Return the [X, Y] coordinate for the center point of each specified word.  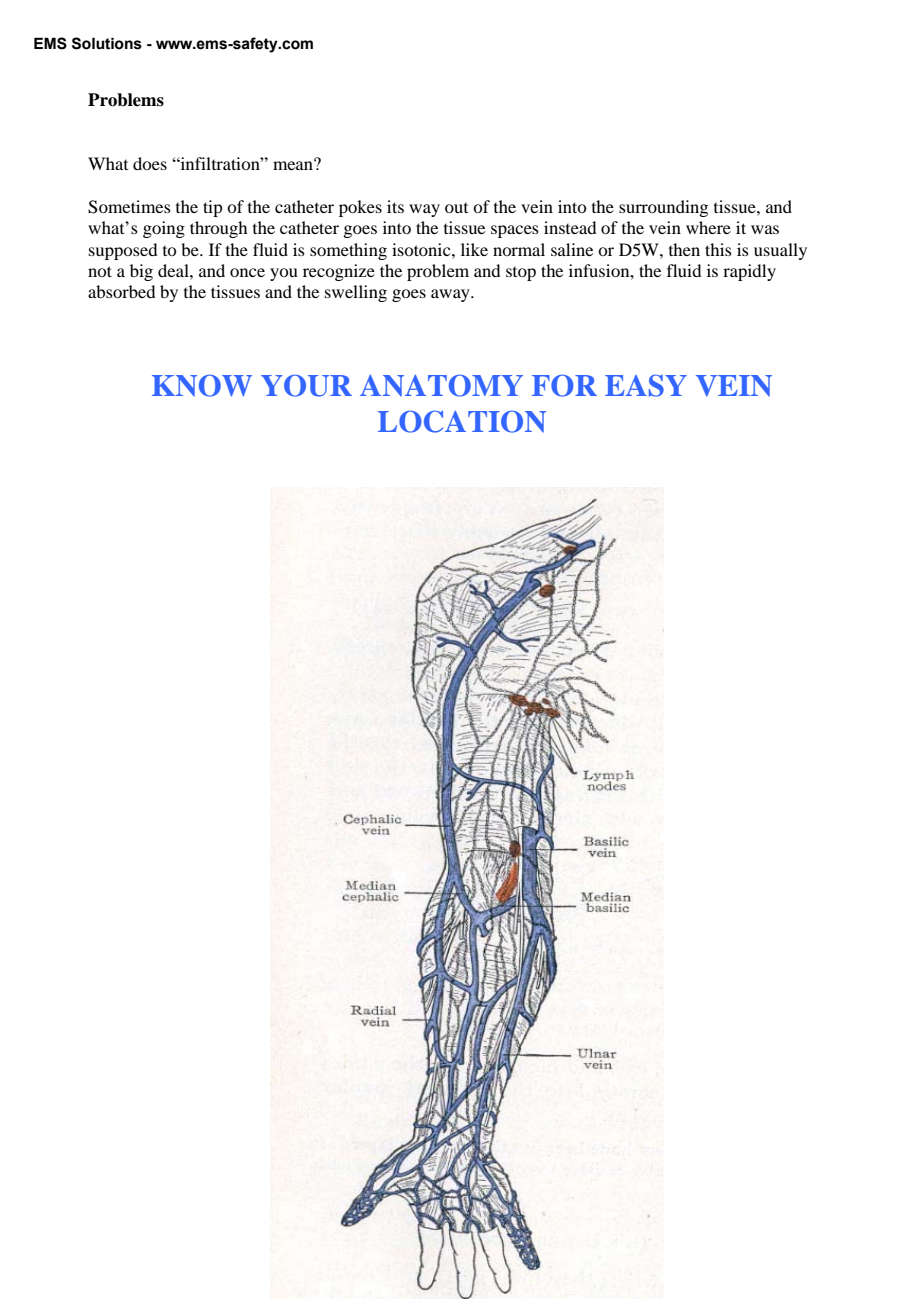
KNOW [202, 385]
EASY [646, 385]
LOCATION [462, 421]
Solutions [107, 43]
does [150, 163]
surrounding [663, 208]
